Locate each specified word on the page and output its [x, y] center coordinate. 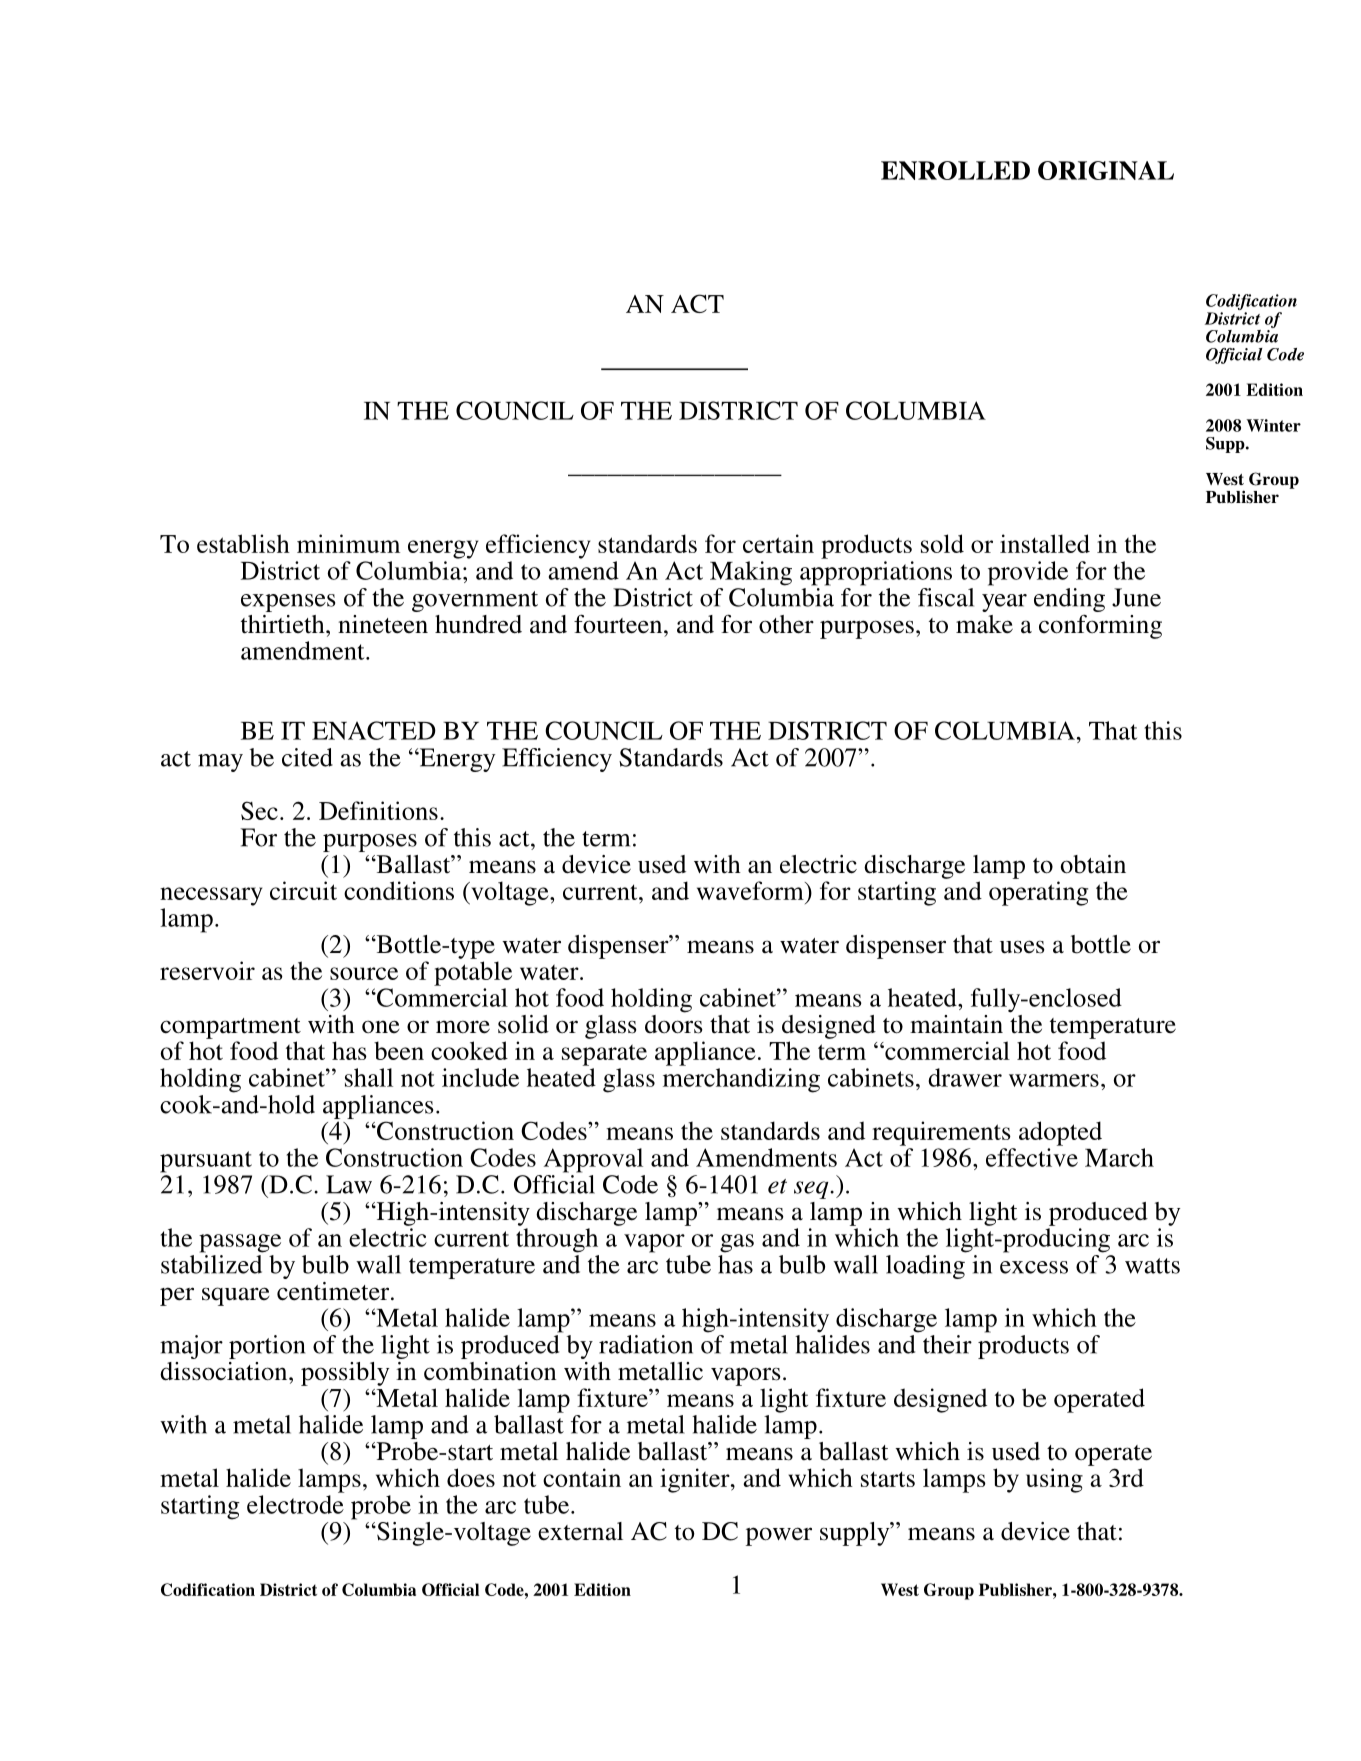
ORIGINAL [1106, 170]
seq [812, 1190]
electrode [295, 1504]
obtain [1093, 864]
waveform [751, 890]
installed [1045, 543]
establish [243, 543]
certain [778, 543]
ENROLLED [955, 170]
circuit [303, 890]
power [779, 1536]
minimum [348, 543]
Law [349, 1184]
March [1119, 1157]
